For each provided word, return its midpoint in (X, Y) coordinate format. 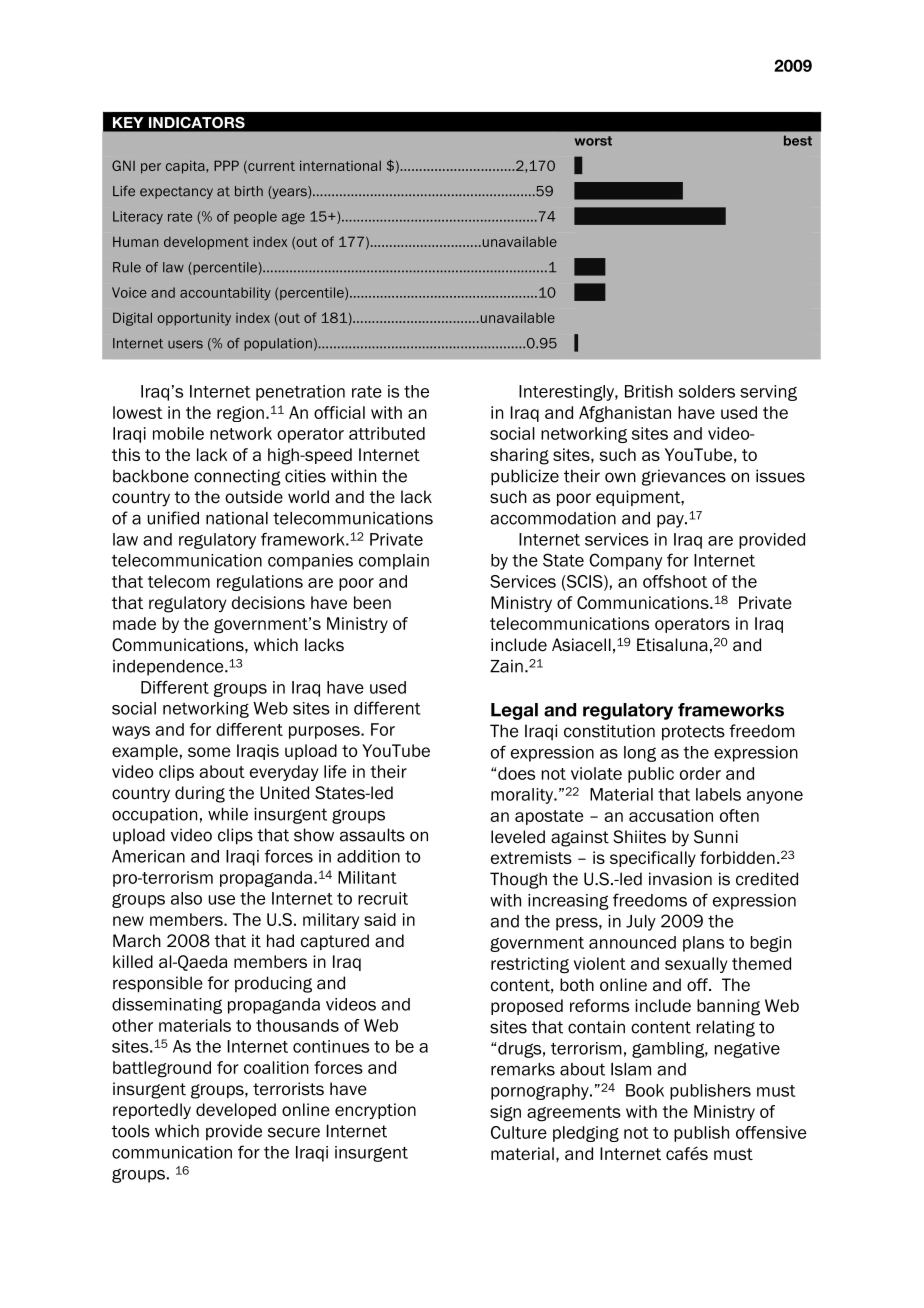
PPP (226, 165)
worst (593, 141)
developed (236, 1111)
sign (505, 1113)
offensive (771, 1132)
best (798, 140)
